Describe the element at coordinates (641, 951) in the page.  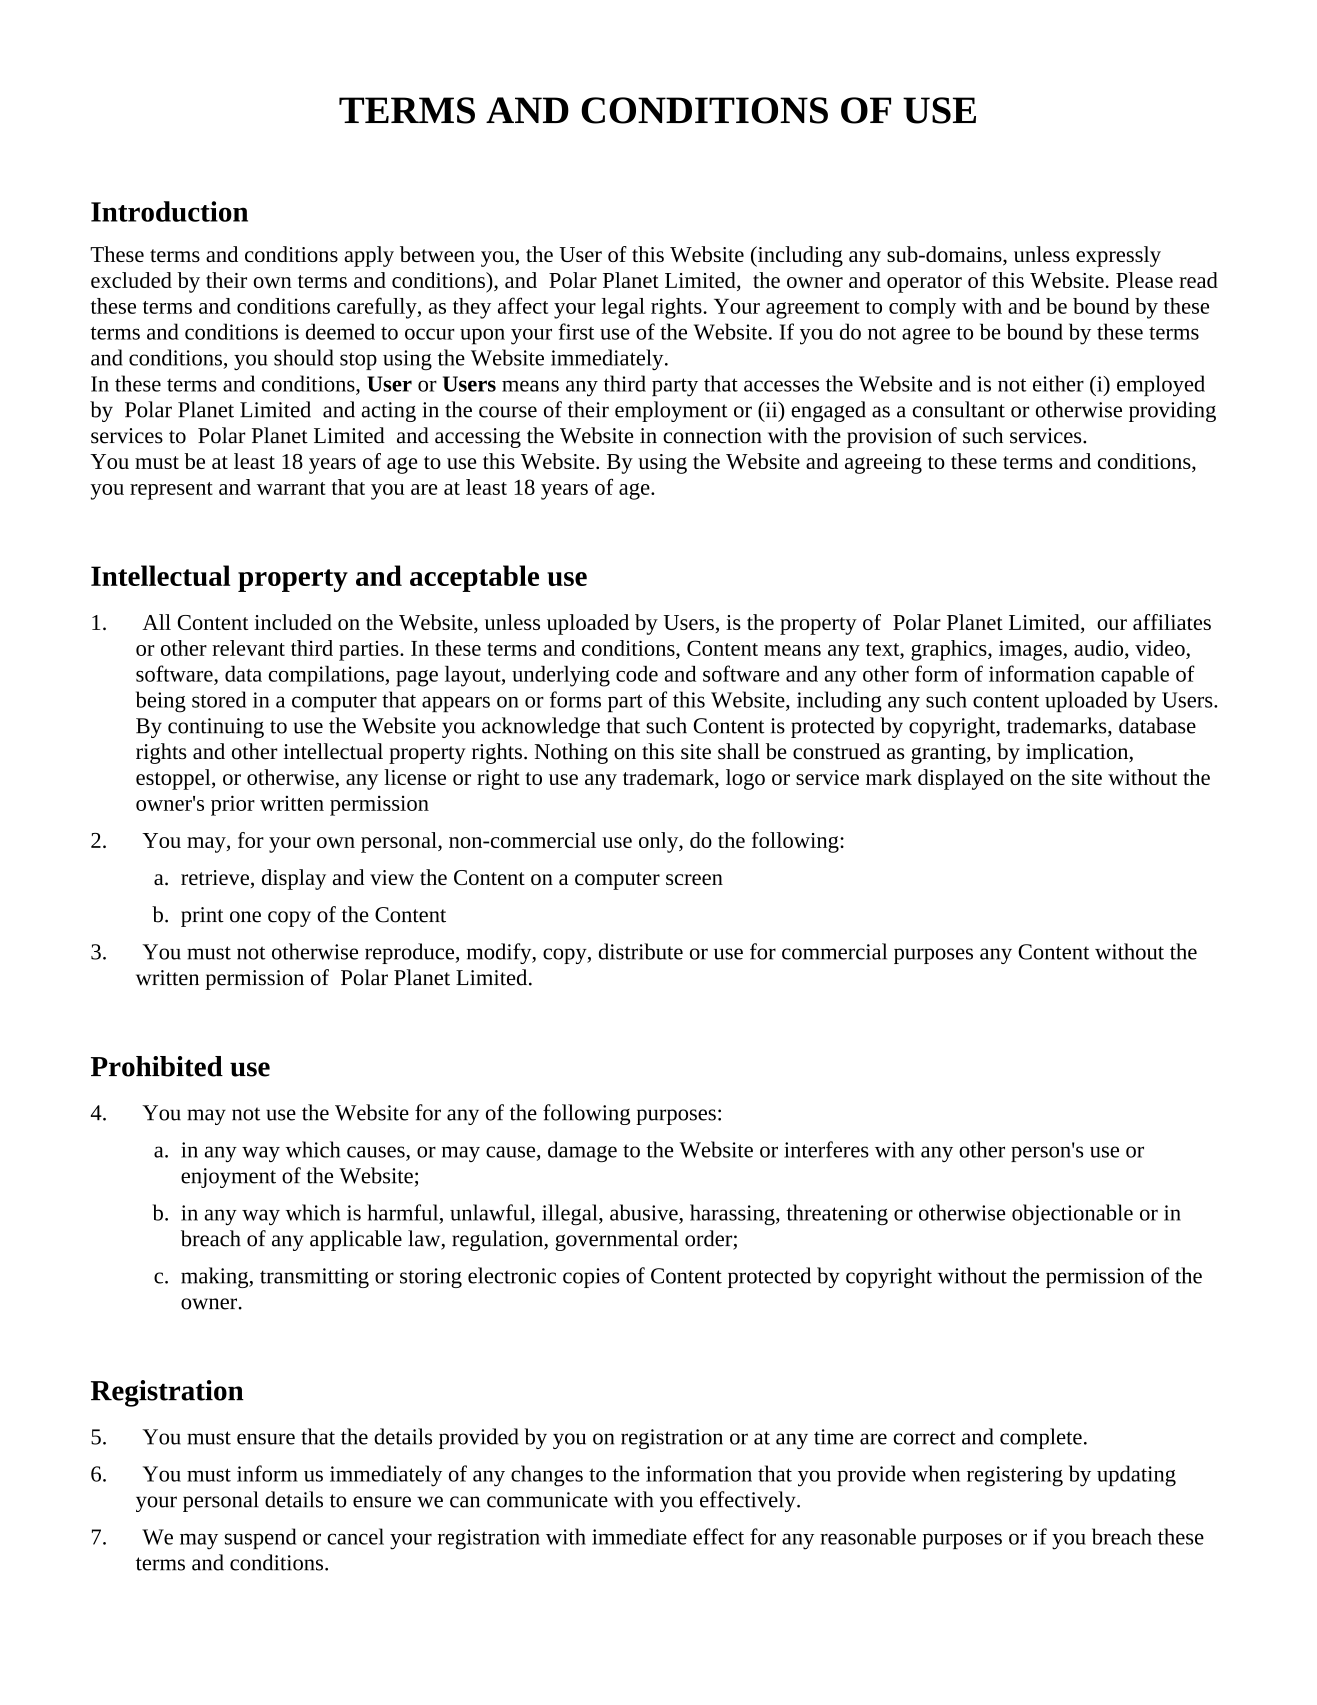
I see `distribute` at that location.
